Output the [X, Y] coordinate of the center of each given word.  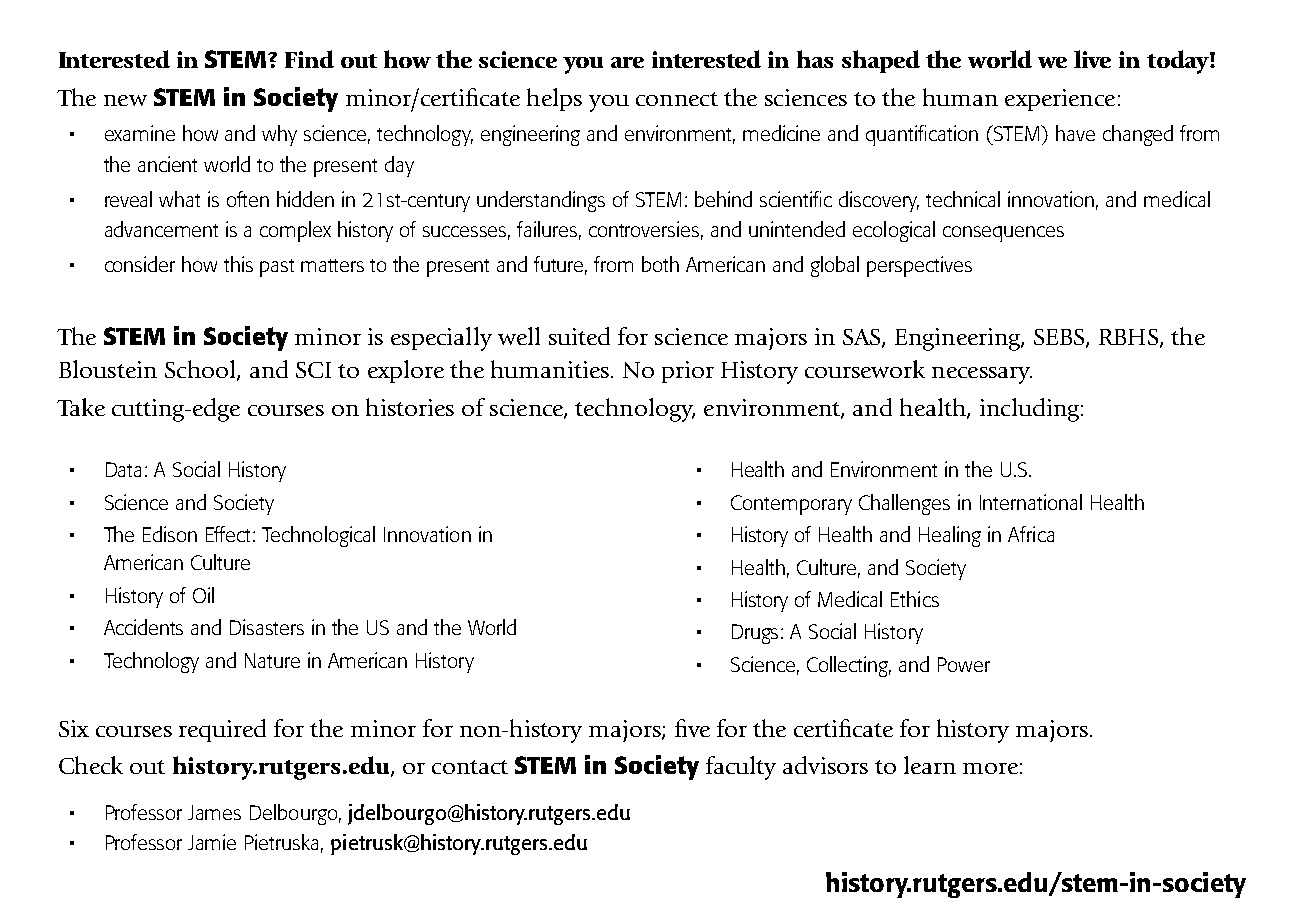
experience [1060, 100]
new [125, 100]
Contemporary [791, 505]
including [1031, 410]
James [214, 812]
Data [123, 469]
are [627, 62]
